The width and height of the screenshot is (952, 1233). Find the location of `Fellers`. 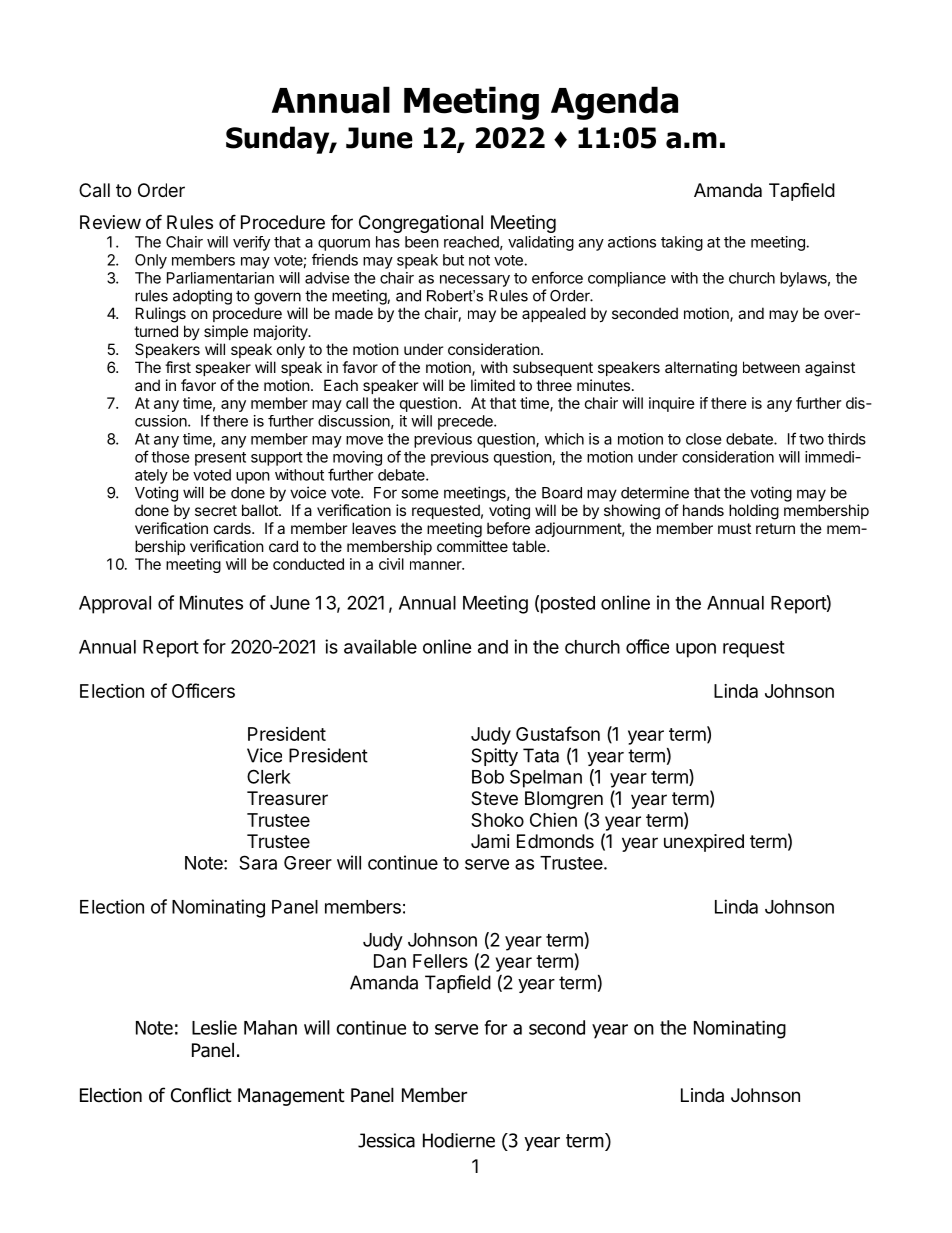

Fellers is located at coordinates (440, 961).
